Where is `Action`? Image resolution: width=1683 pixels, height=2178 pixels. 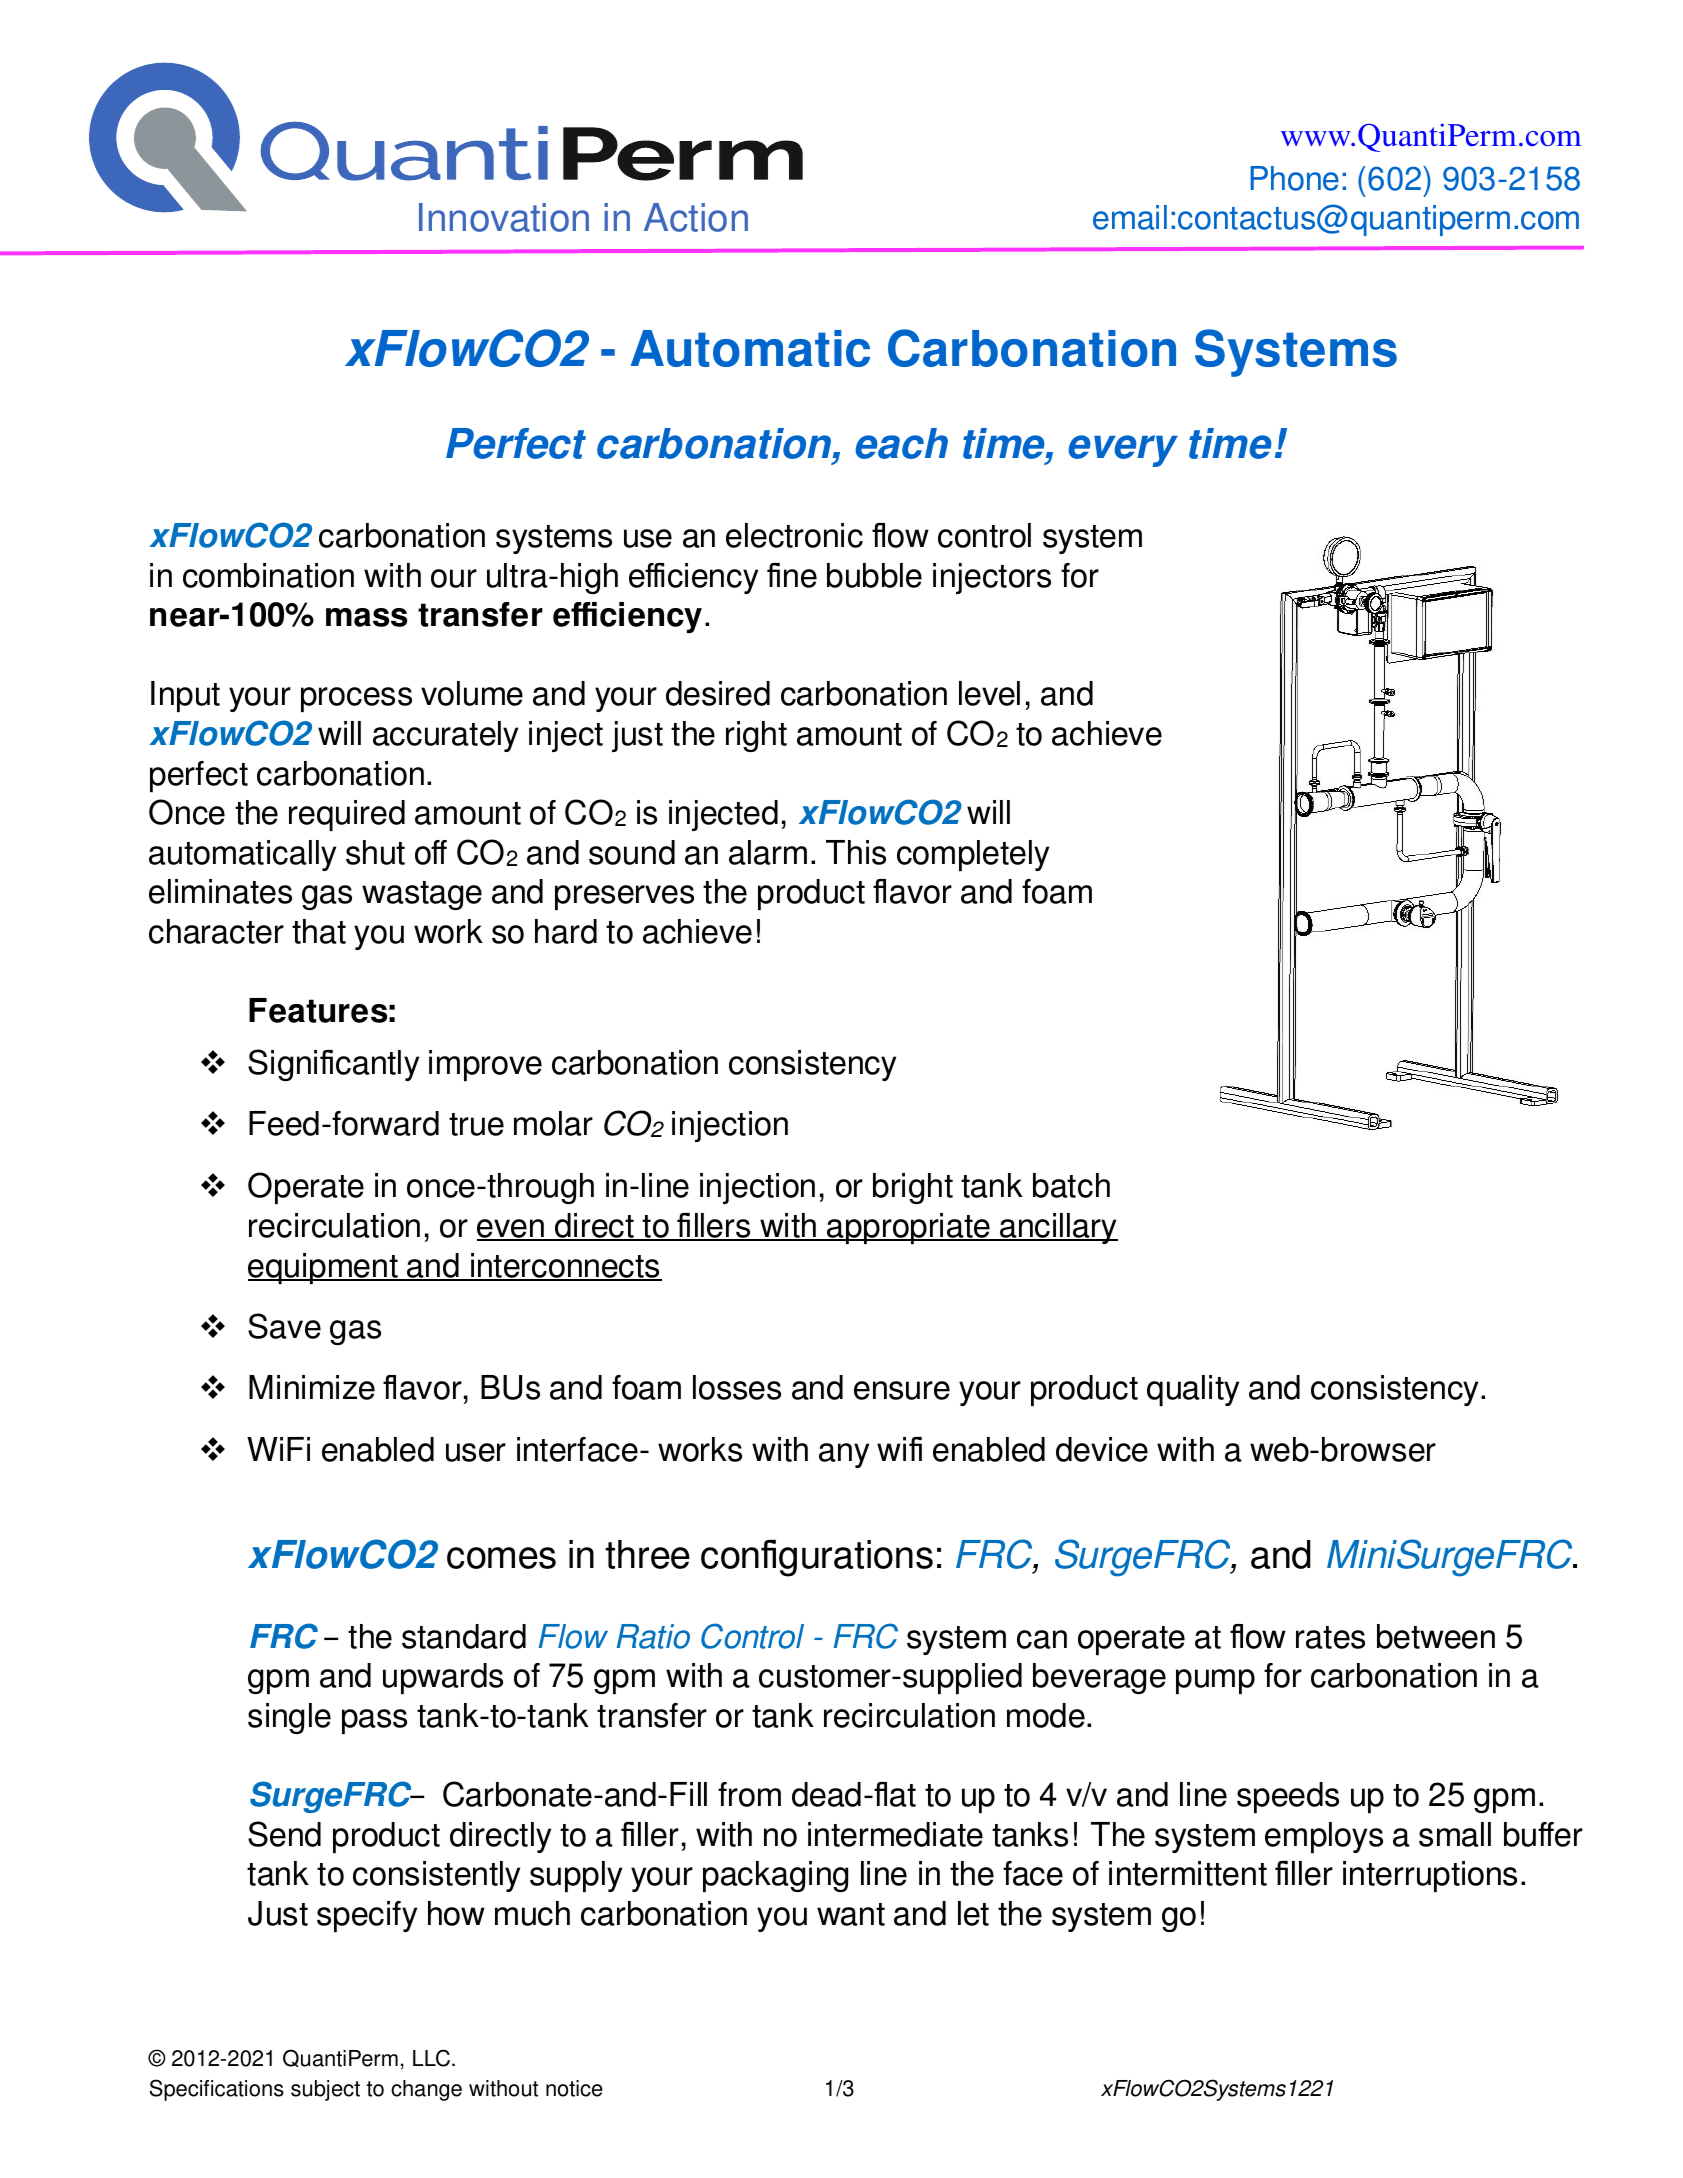 Action is located at coordinates (696, 217).
